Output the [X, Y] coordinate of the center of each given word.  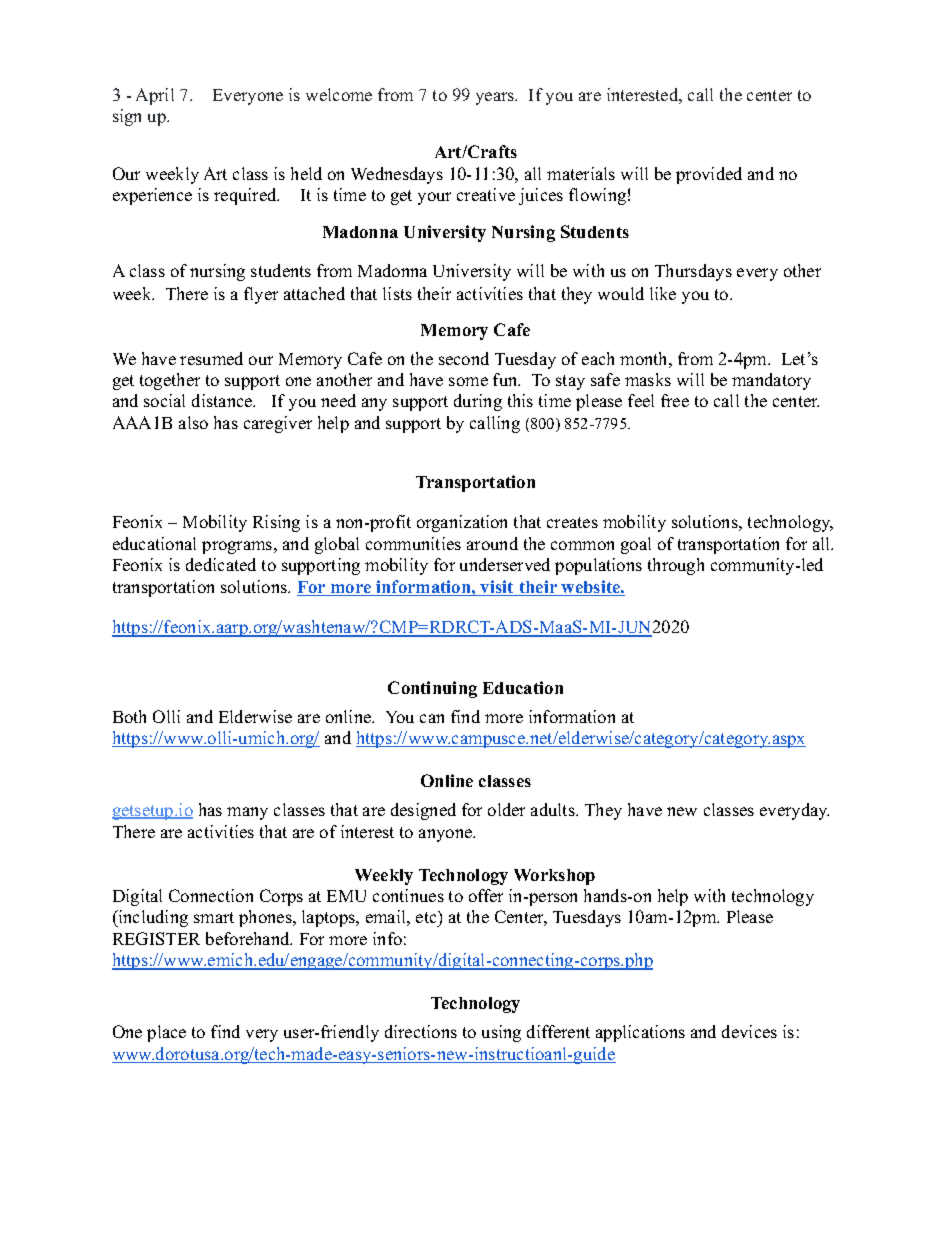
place [166, 1033]
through [676, 566]
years [496, 98]
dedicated [221, 564]
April [155, 96]
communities [413, 543]
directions [421, 1031]
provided [709, 175]
